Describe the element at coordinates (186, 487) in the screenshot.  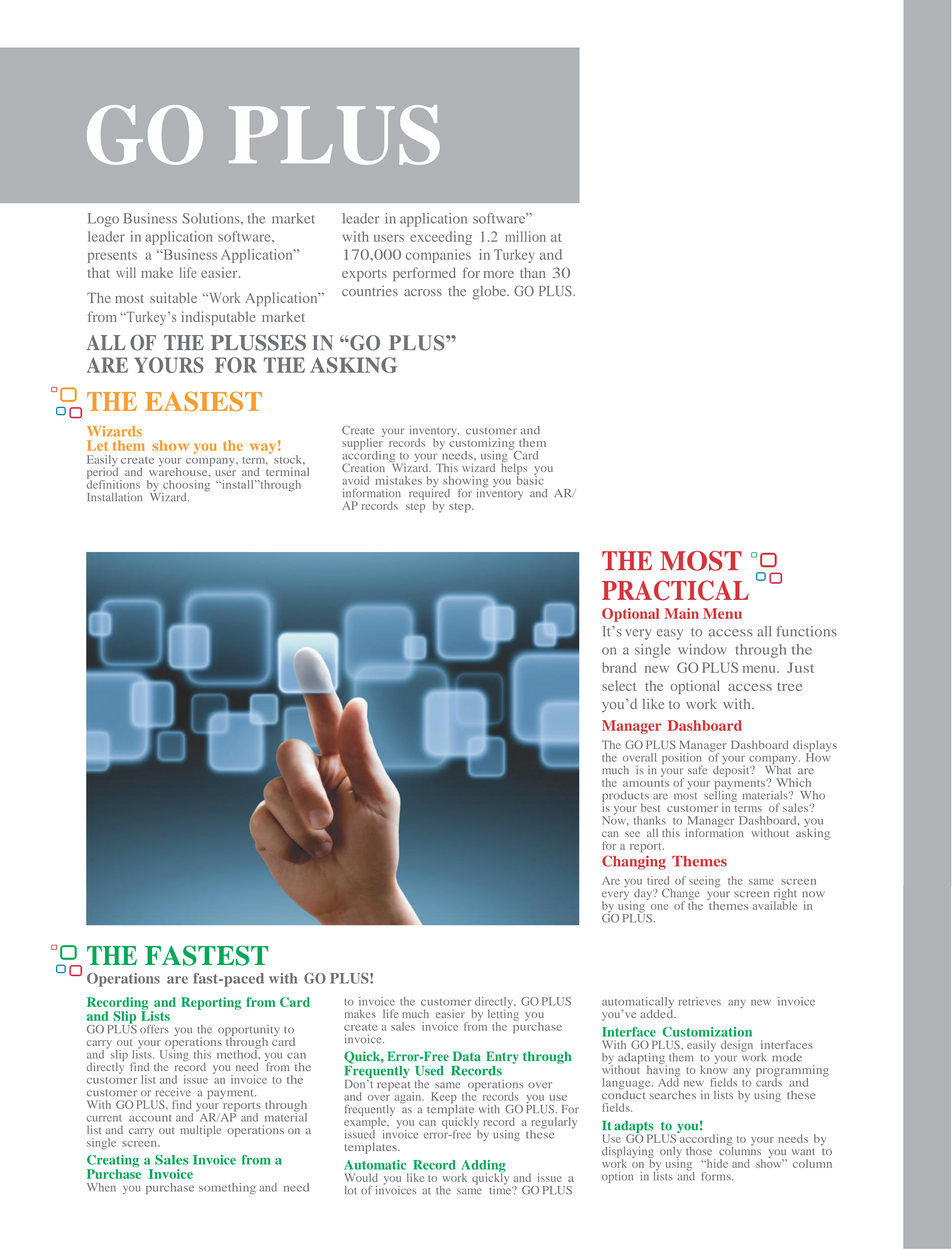
I see `choosing` at that location.
